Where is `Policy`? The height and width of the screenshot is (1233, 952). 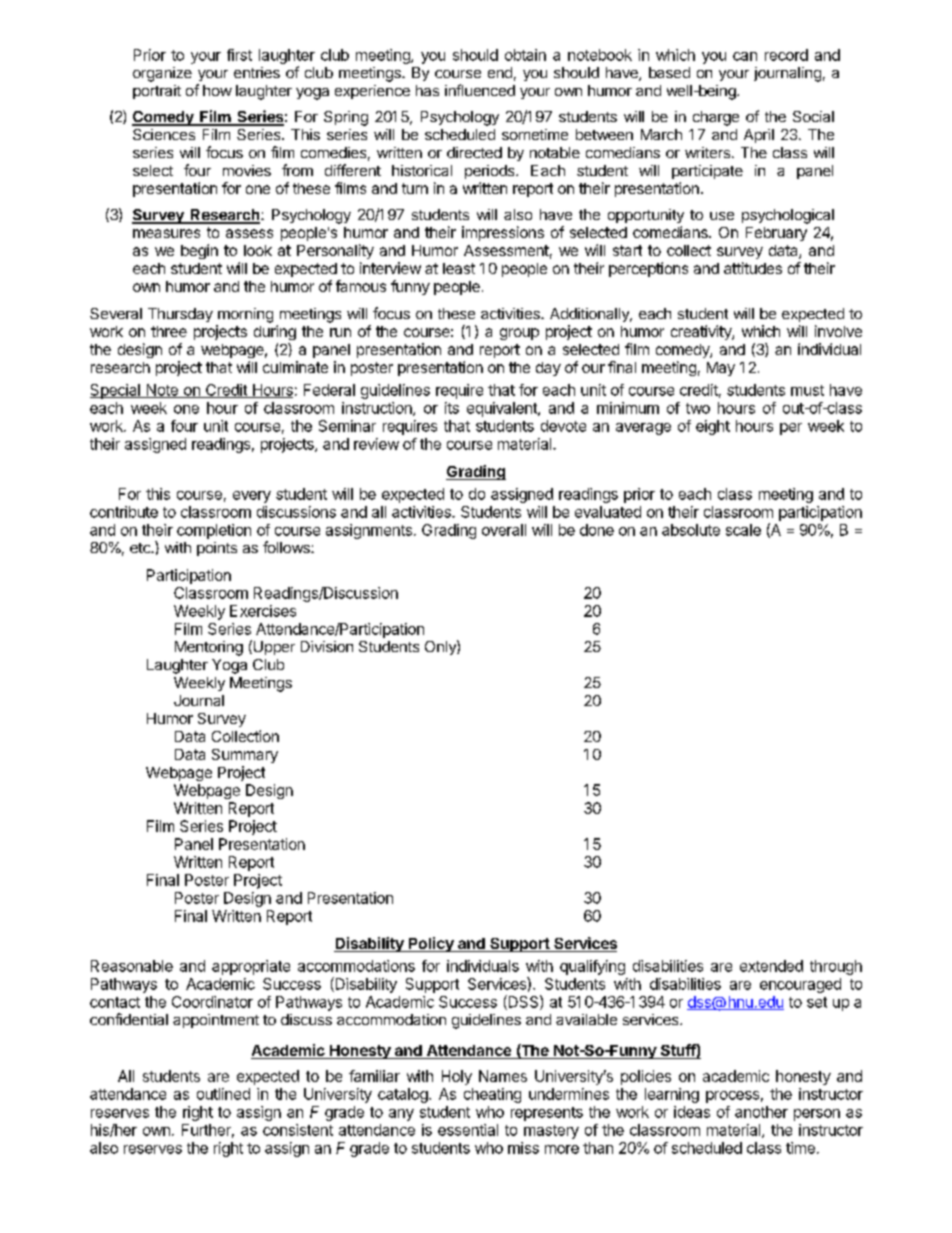
Policy is located at coordinates (431, 944).
